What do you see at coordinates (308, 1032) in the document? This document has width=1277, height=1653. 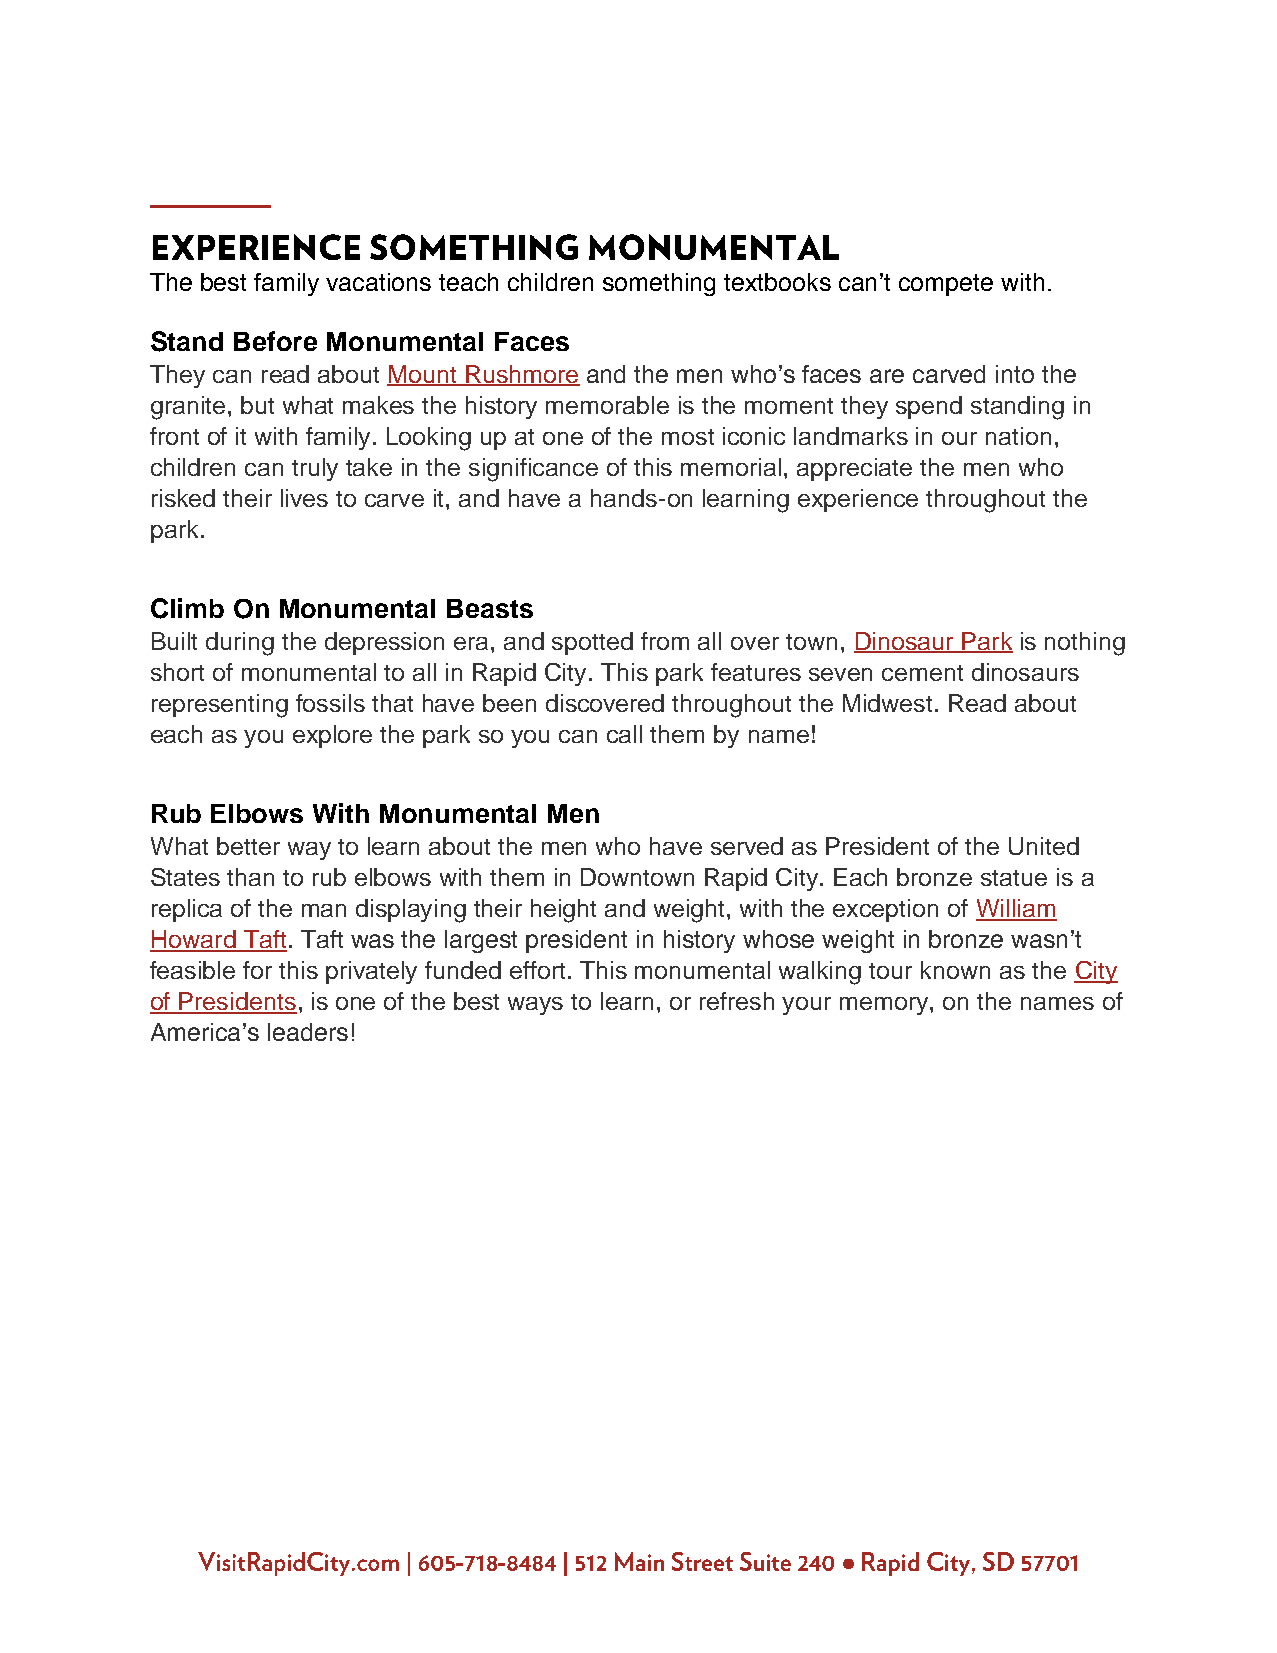 I see `leaders` at bounding box center [308, 1032].
